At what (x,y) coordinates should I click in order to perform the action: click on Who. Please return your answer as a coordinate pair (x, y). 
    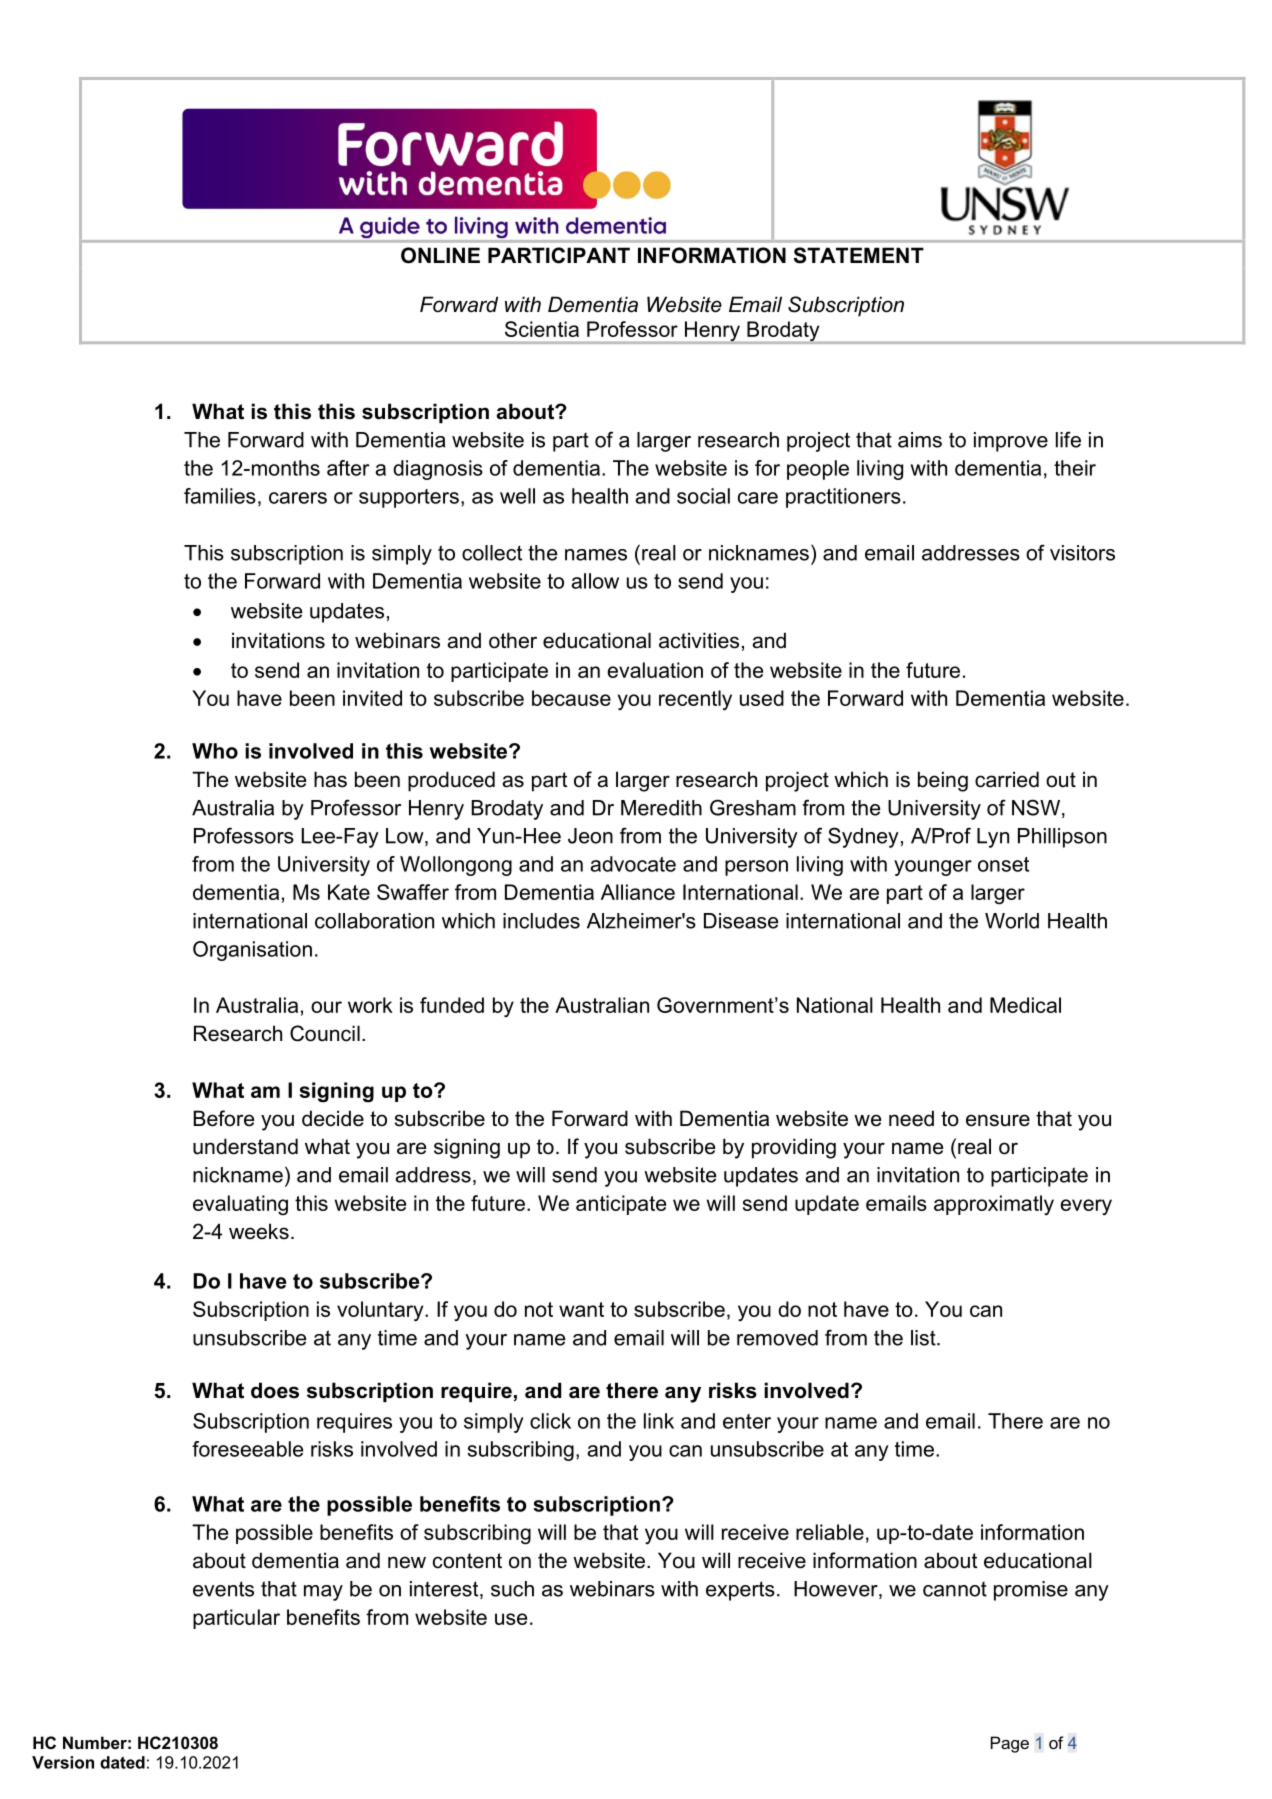
    Looking at the image, I should click on (215, 751).
